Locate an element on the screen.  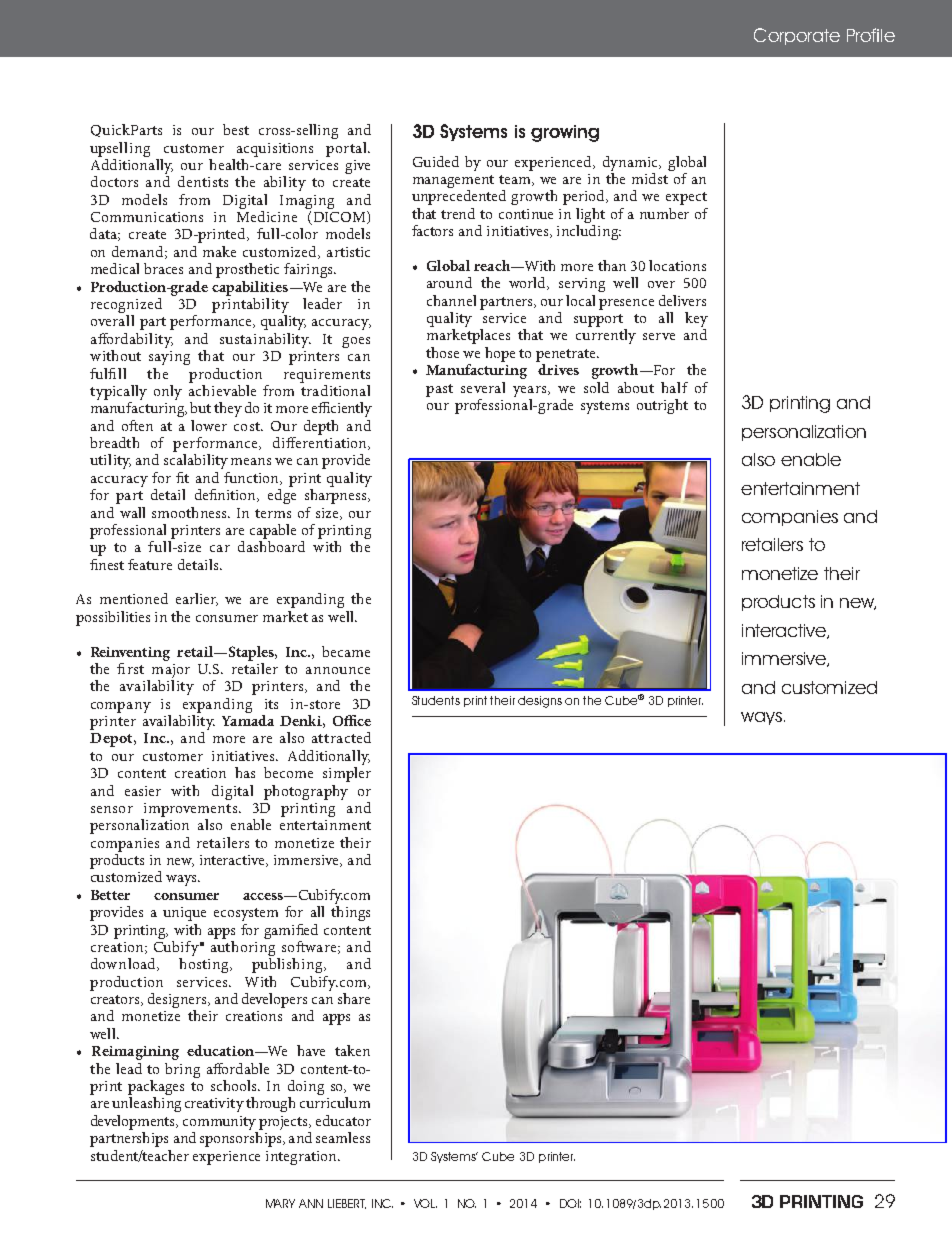
saying is located at coordinates (169, 358).
